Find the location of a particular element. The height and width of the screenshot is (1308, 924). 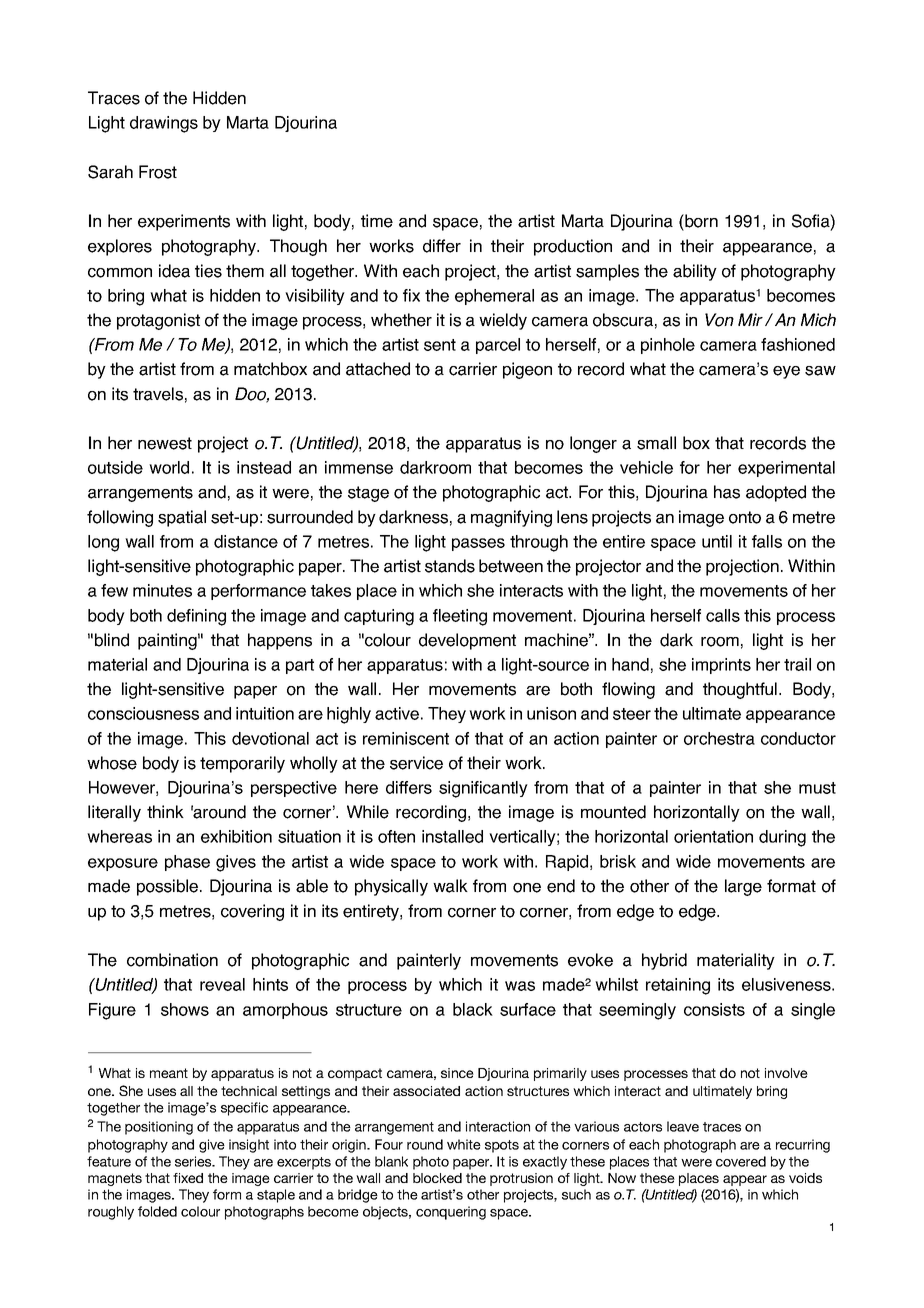

blocked is located at coordinates (437, 1178).
